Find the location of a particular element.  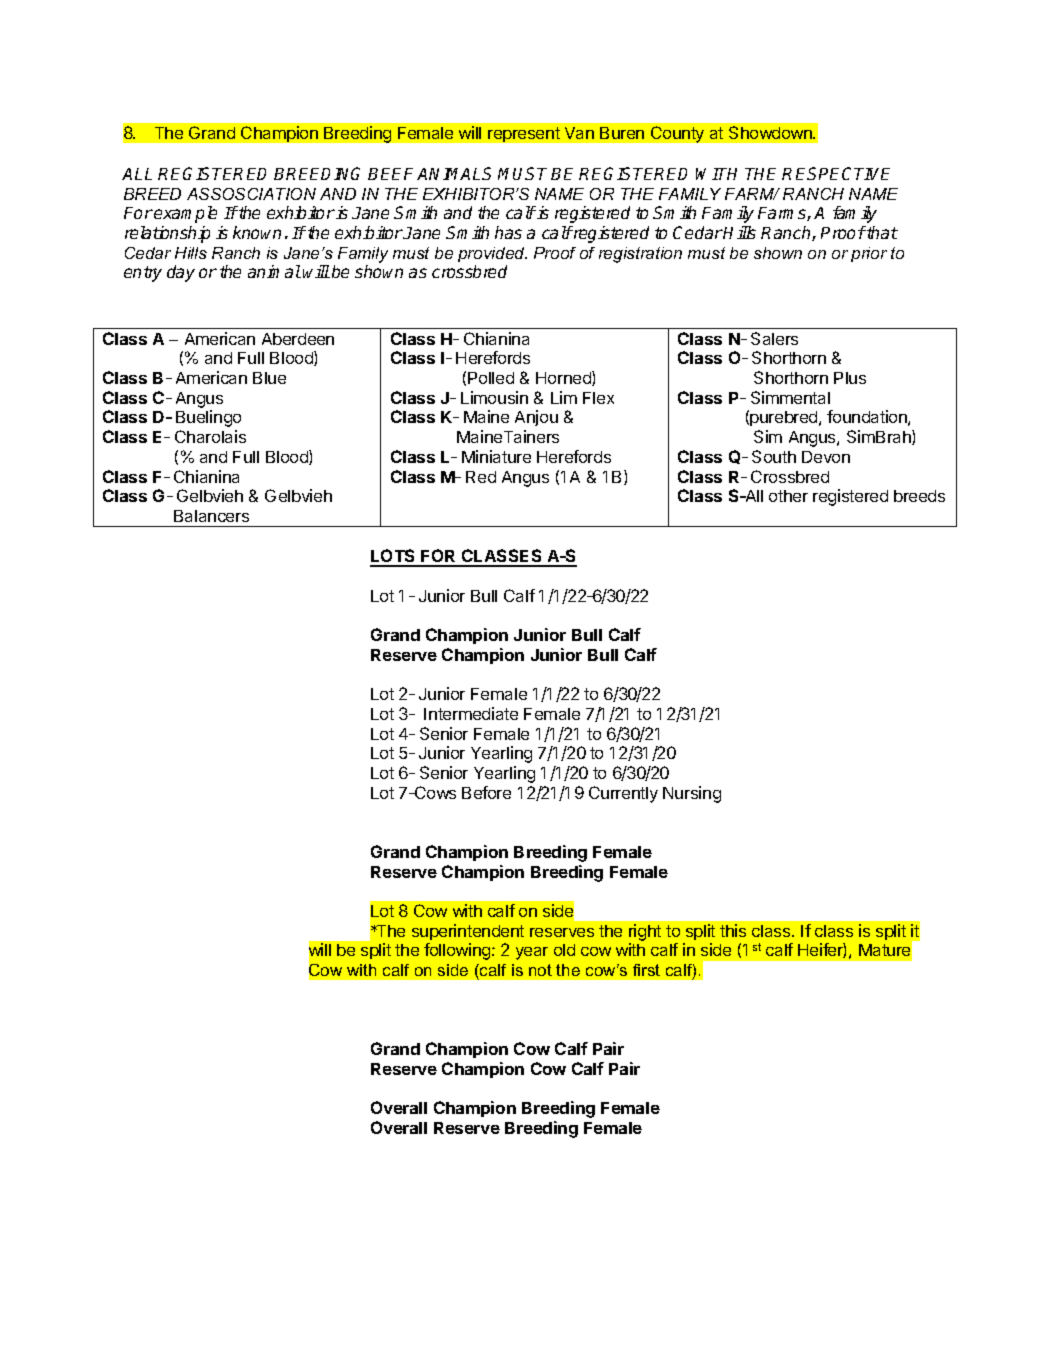

Showdown is located at coordinates (771, 132).
